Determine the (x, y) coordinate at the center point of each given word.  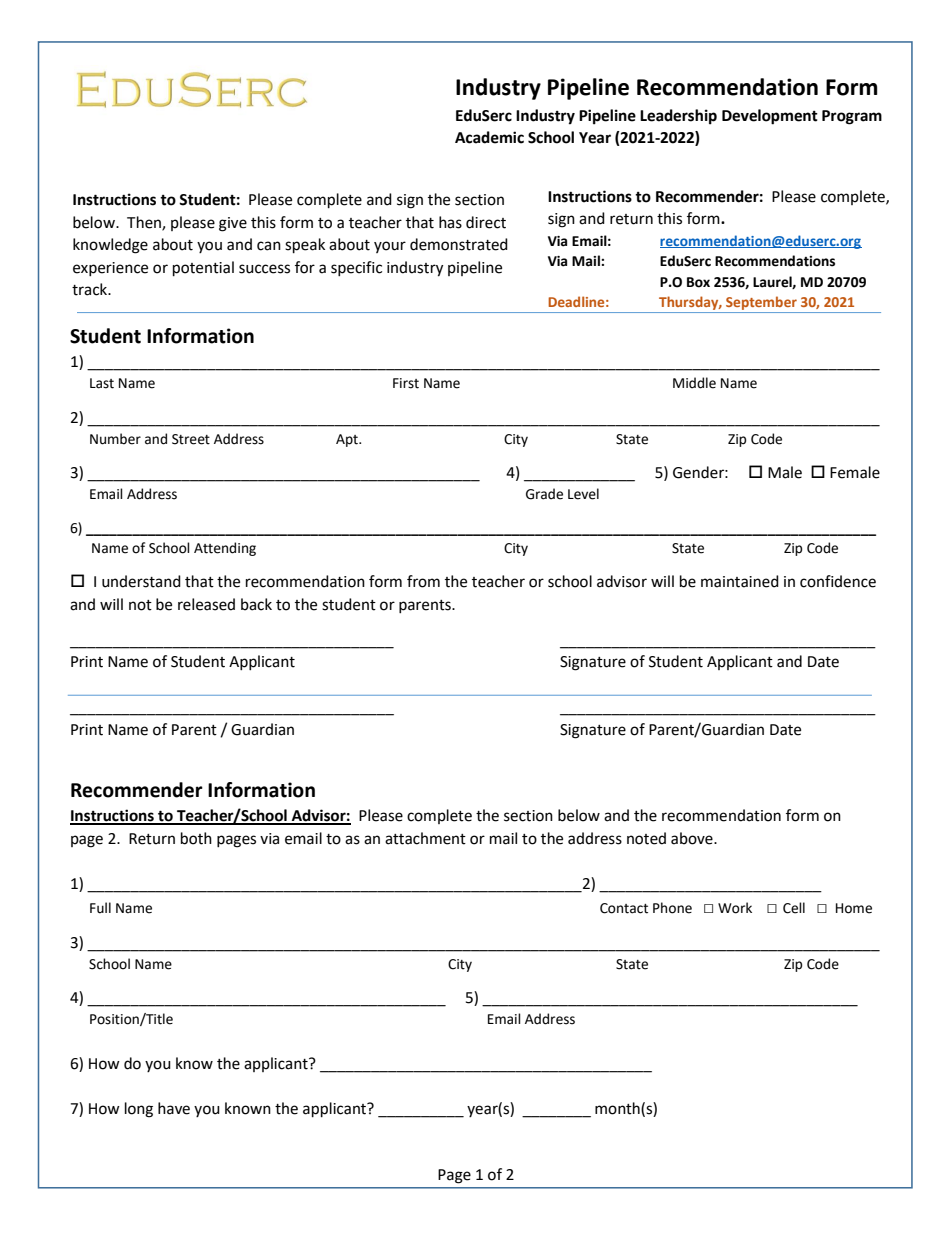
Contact (624, 908)
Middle (694, 383)
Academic (489, 137)
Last (102, 383)
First (406, 383)
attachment (425, 838)
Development (770, 117)
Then (145, 223)
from (423, 581)
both (196, 838)
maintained (740, 581)
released (206, 604)
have (174, 1108)
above (693, 838)
